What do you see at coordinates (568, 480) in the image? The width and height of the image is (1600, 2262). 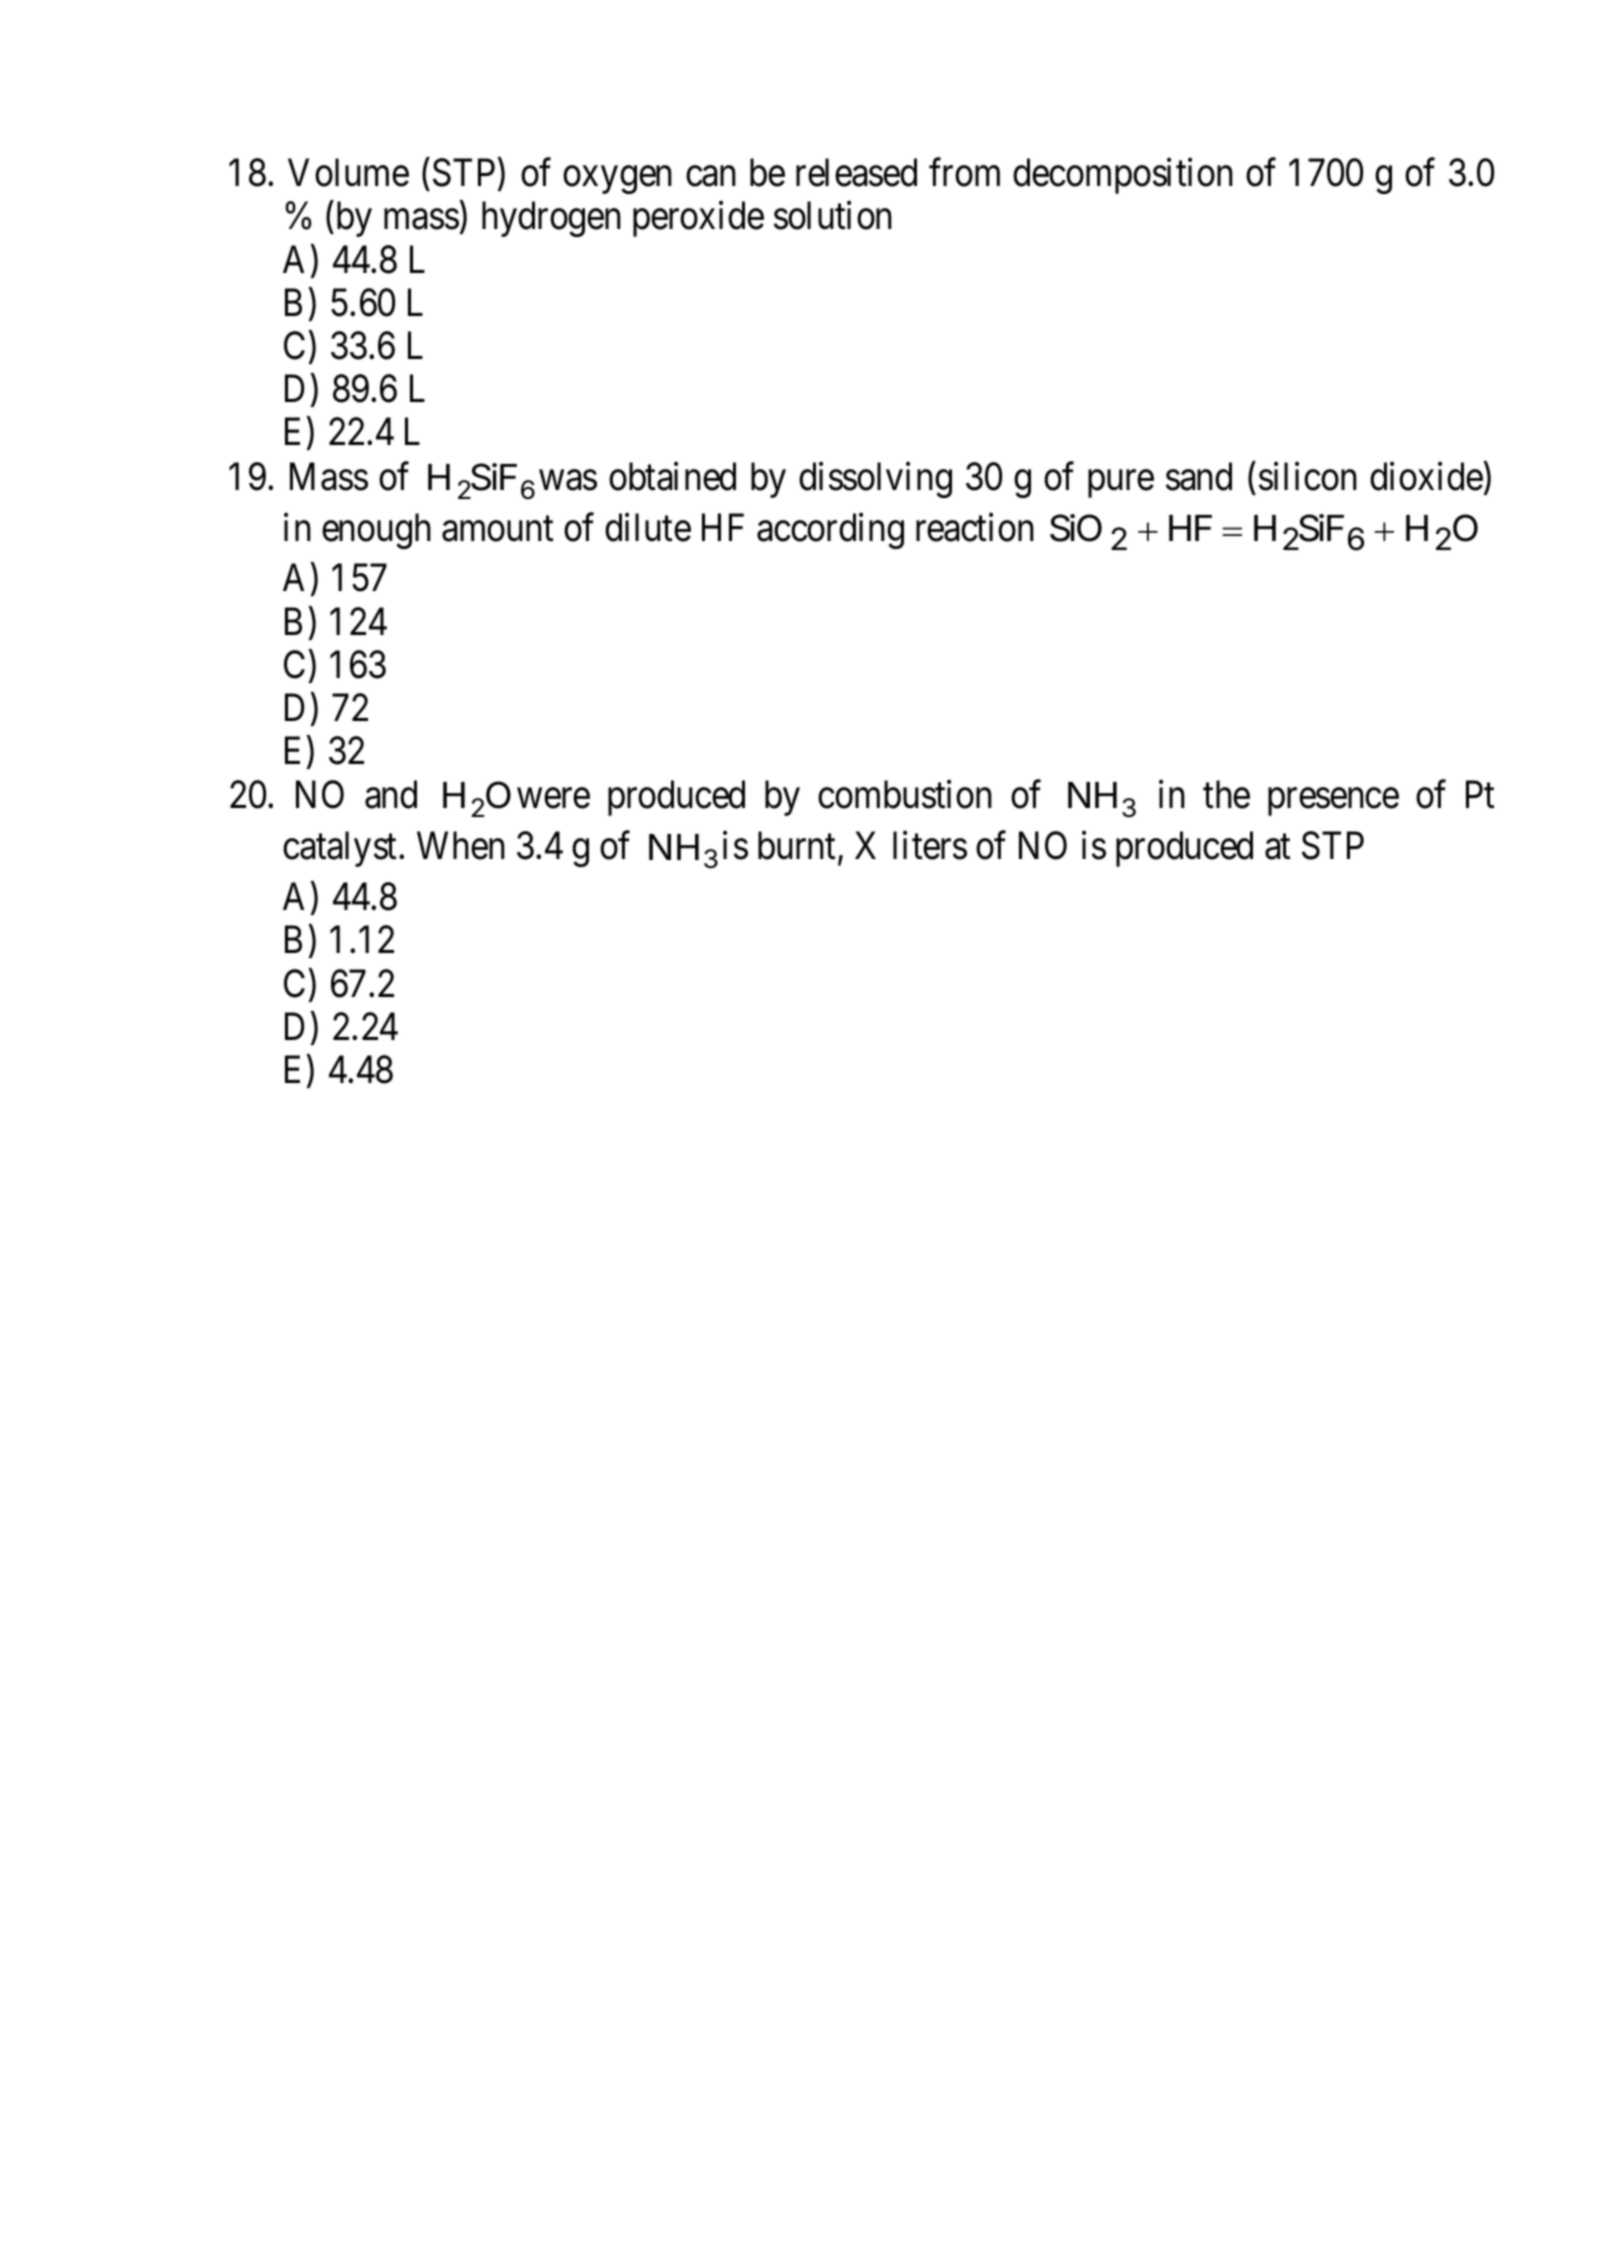 I see `was` at bounding box center [568, 480].
